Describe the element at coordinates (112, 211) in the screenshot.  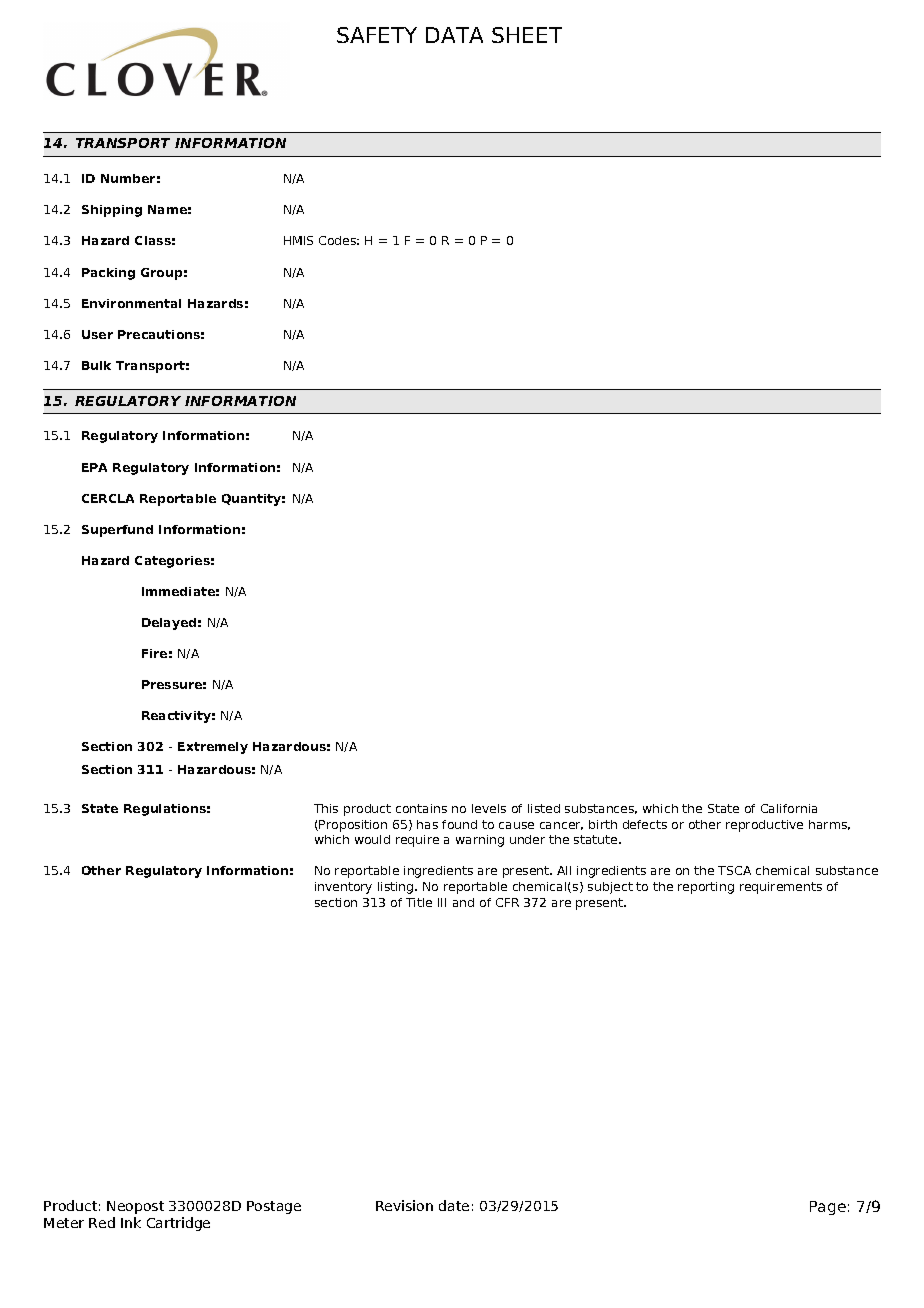
I see `Shipping` at that location.
